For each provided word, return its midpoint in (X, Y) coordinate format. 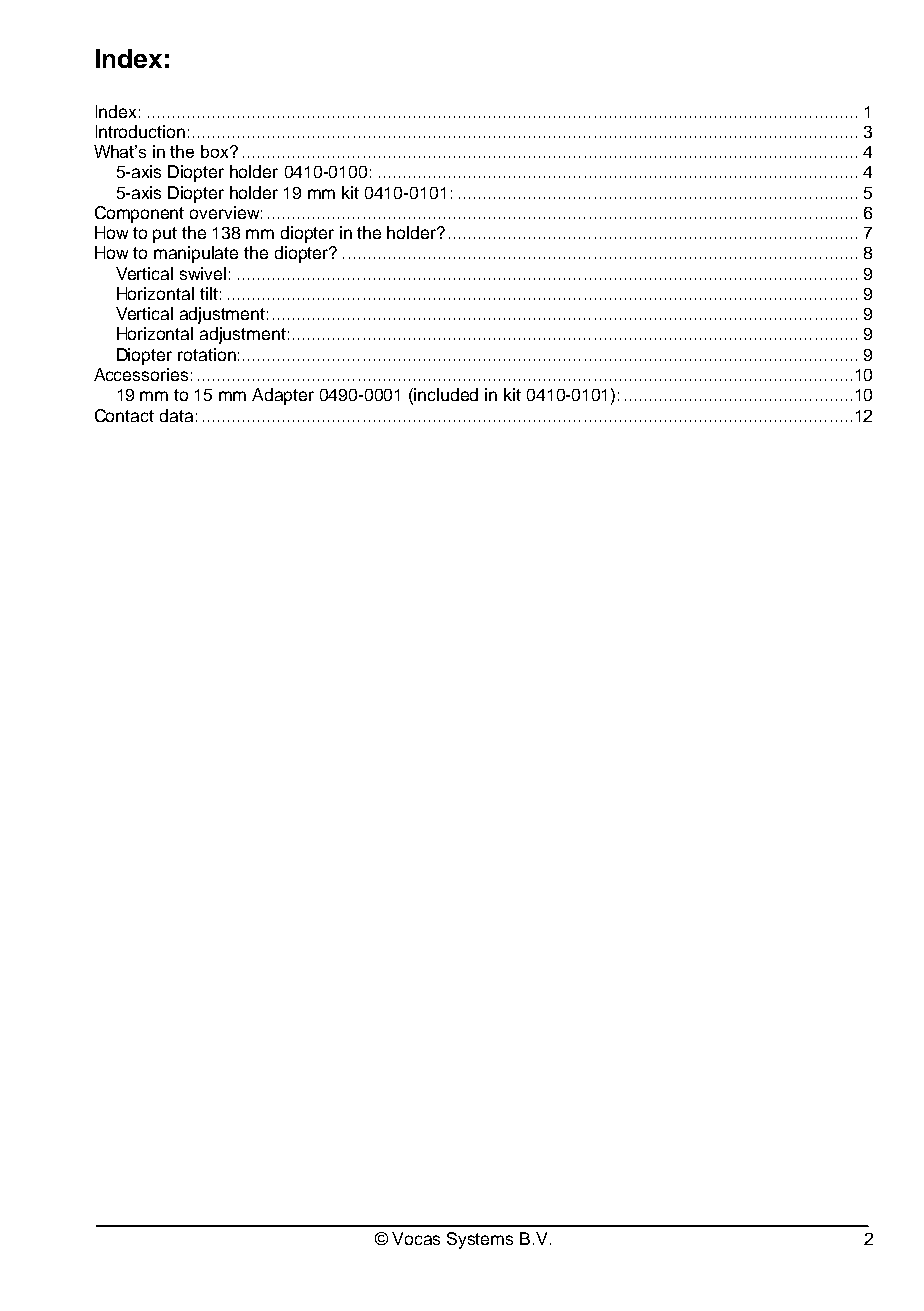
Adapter (283, 396)
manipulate (196, 254)
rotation (207, 354)
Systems (480, 1240)
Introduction (140, 131)
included (446, 394)
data (176, 415)
